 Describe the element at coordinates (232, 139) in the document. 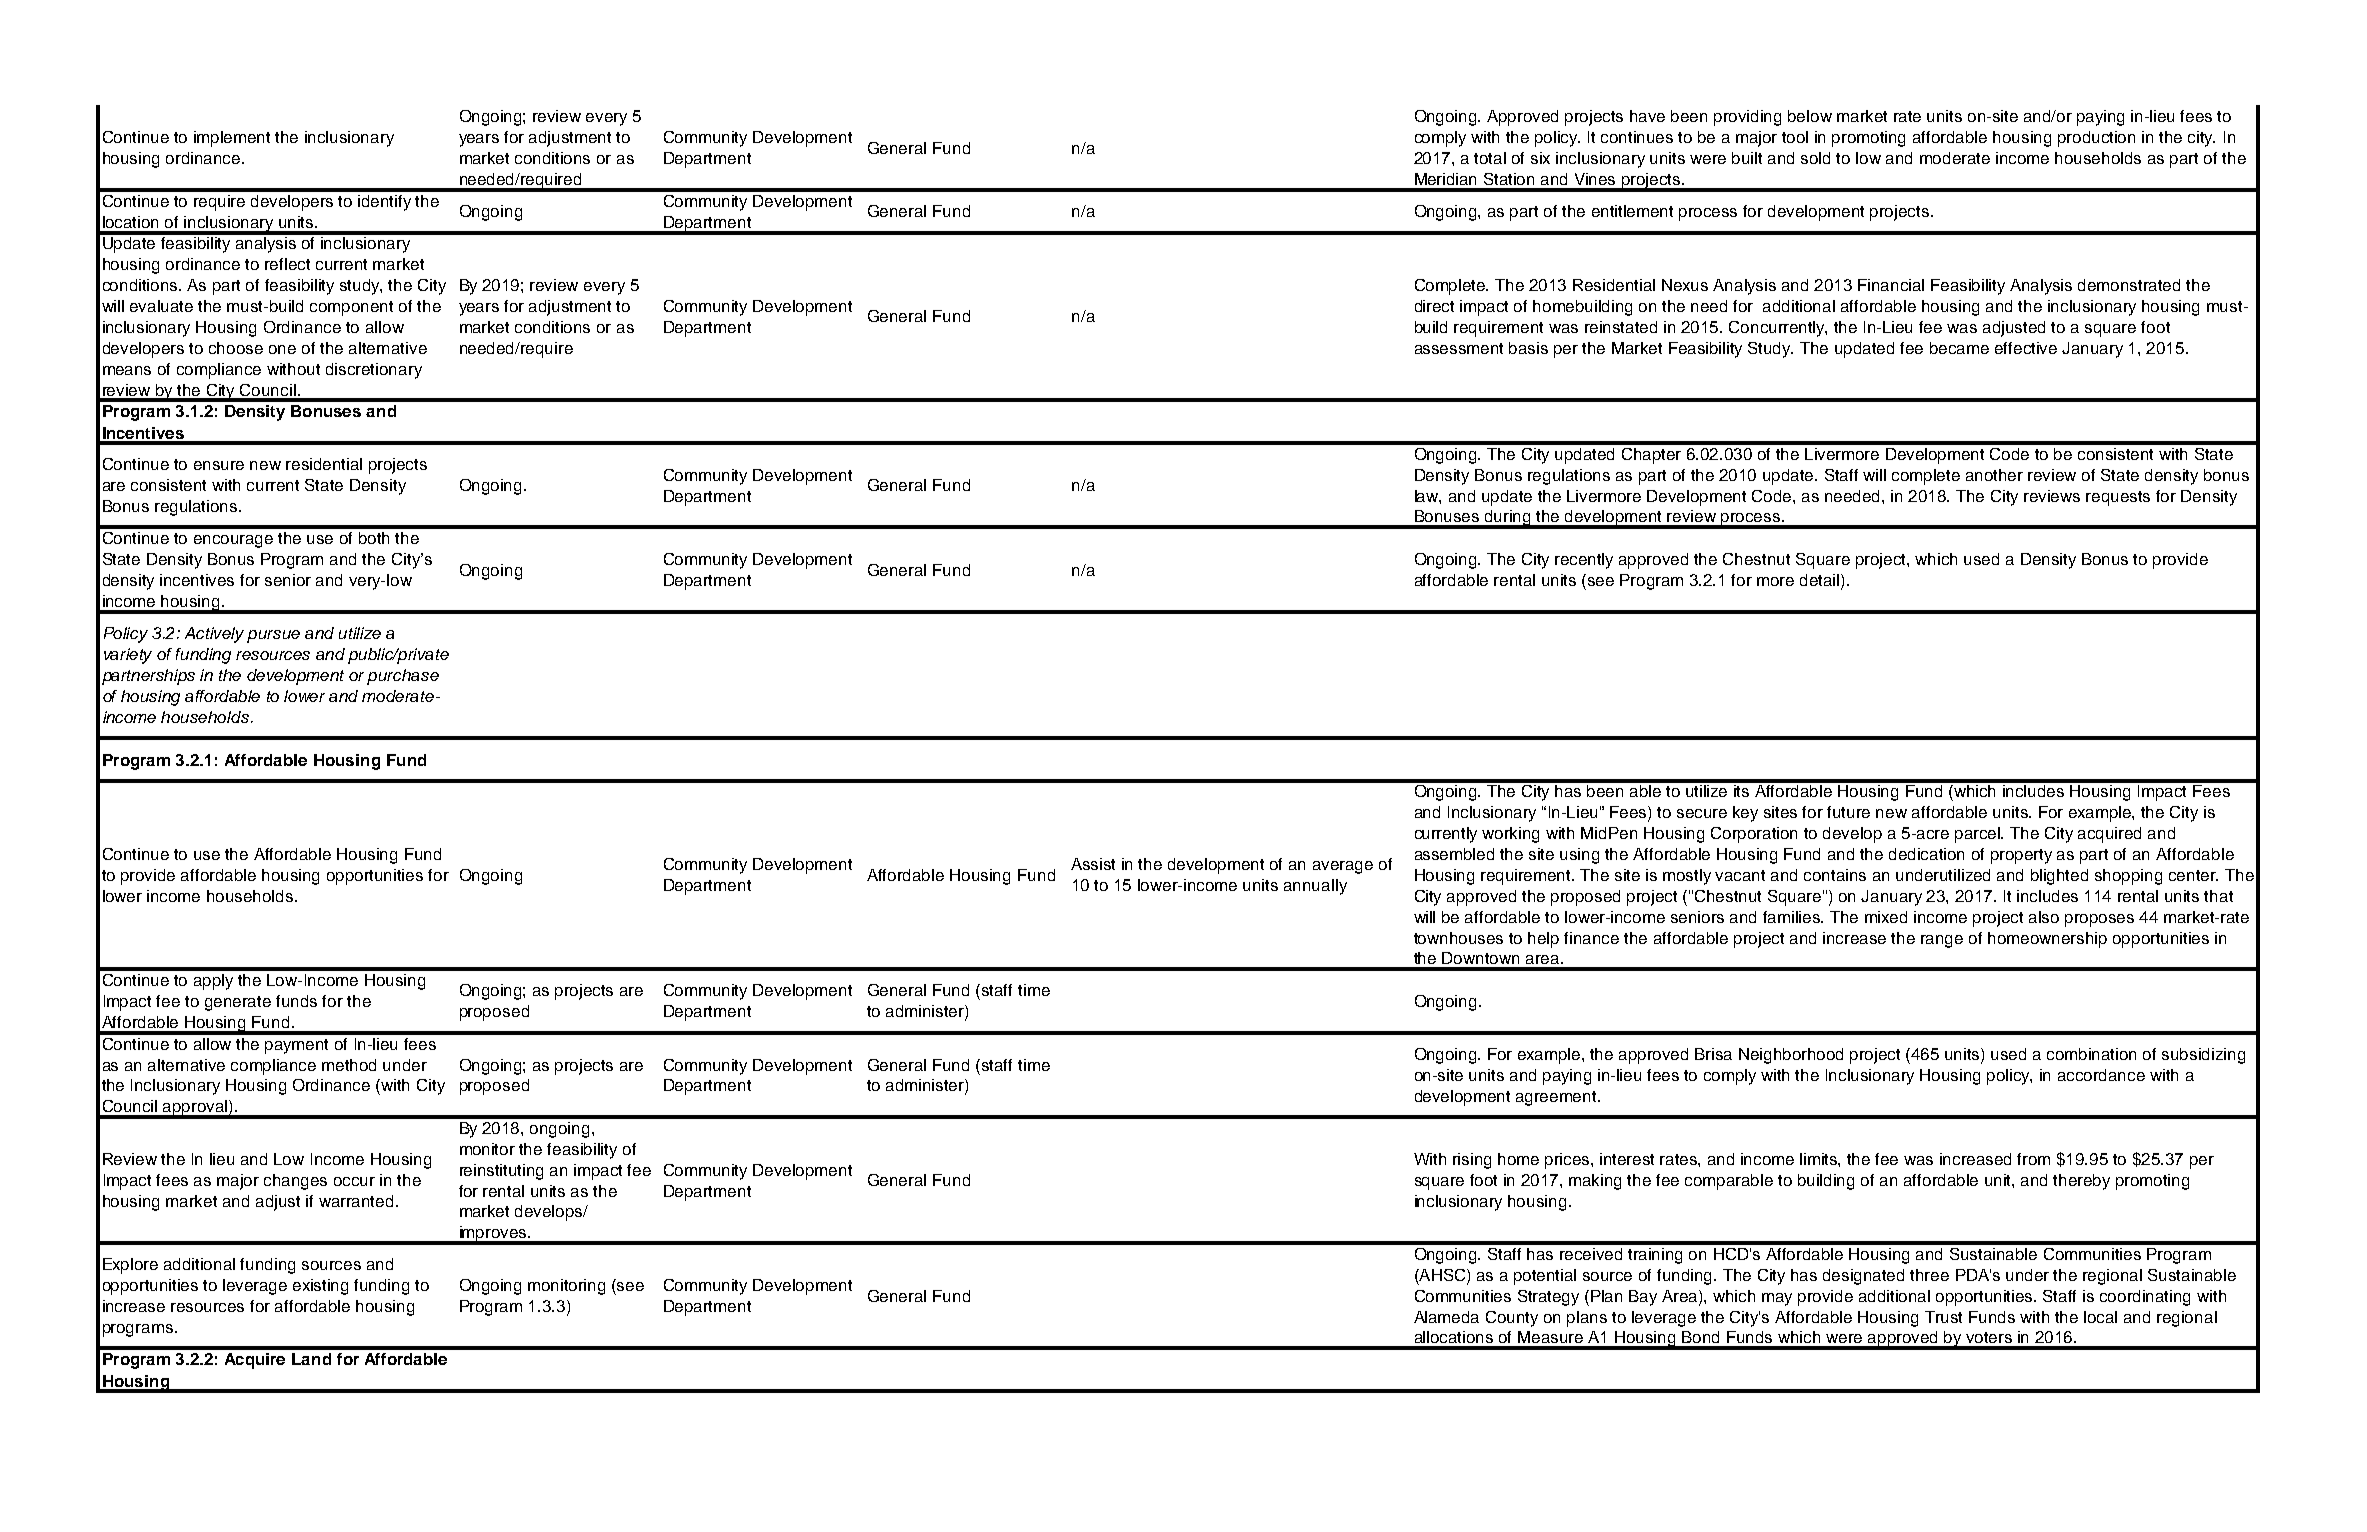

I see `implement` at that location.
